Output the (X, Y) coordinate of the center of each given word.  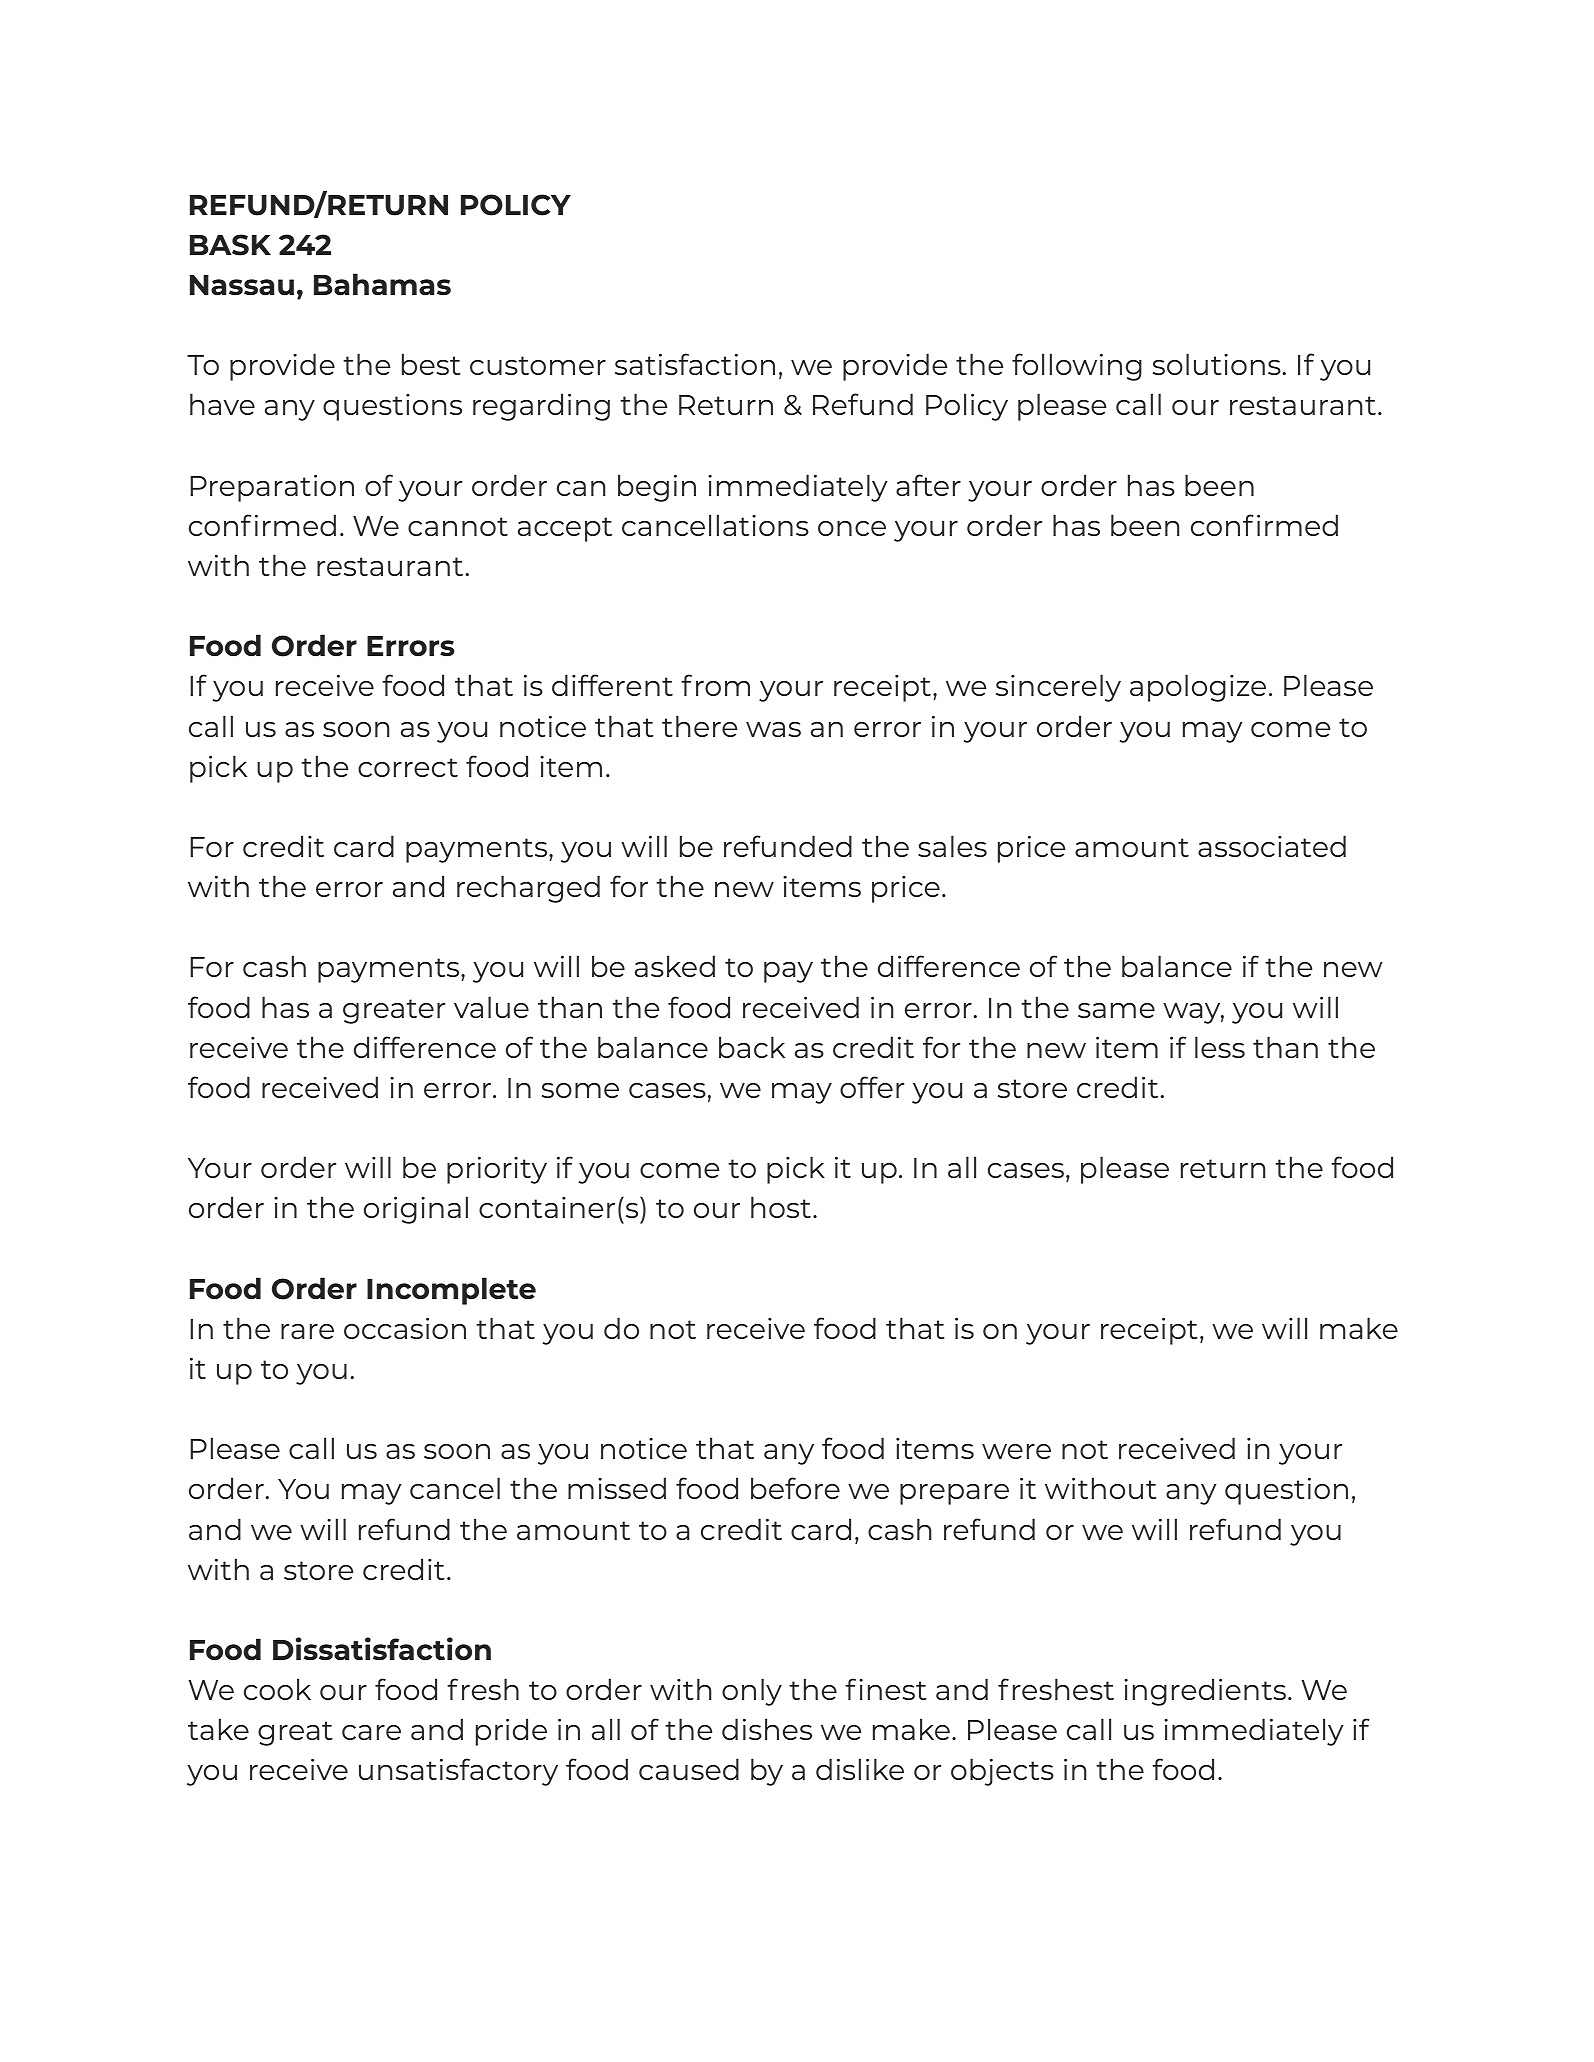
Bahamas (382, 284)
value (491, 1007)
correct (408, 767)
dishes (767, 1729)
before (795, 1488)
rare (307, 1331)
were (1016, 1451)
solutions (1217, 364)
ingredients (1206, 1692)
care (371, 1732)
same (1116, 1010)
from (715, 685)
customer (538, 365)
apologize (1198, 688)
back (752, 1047)
